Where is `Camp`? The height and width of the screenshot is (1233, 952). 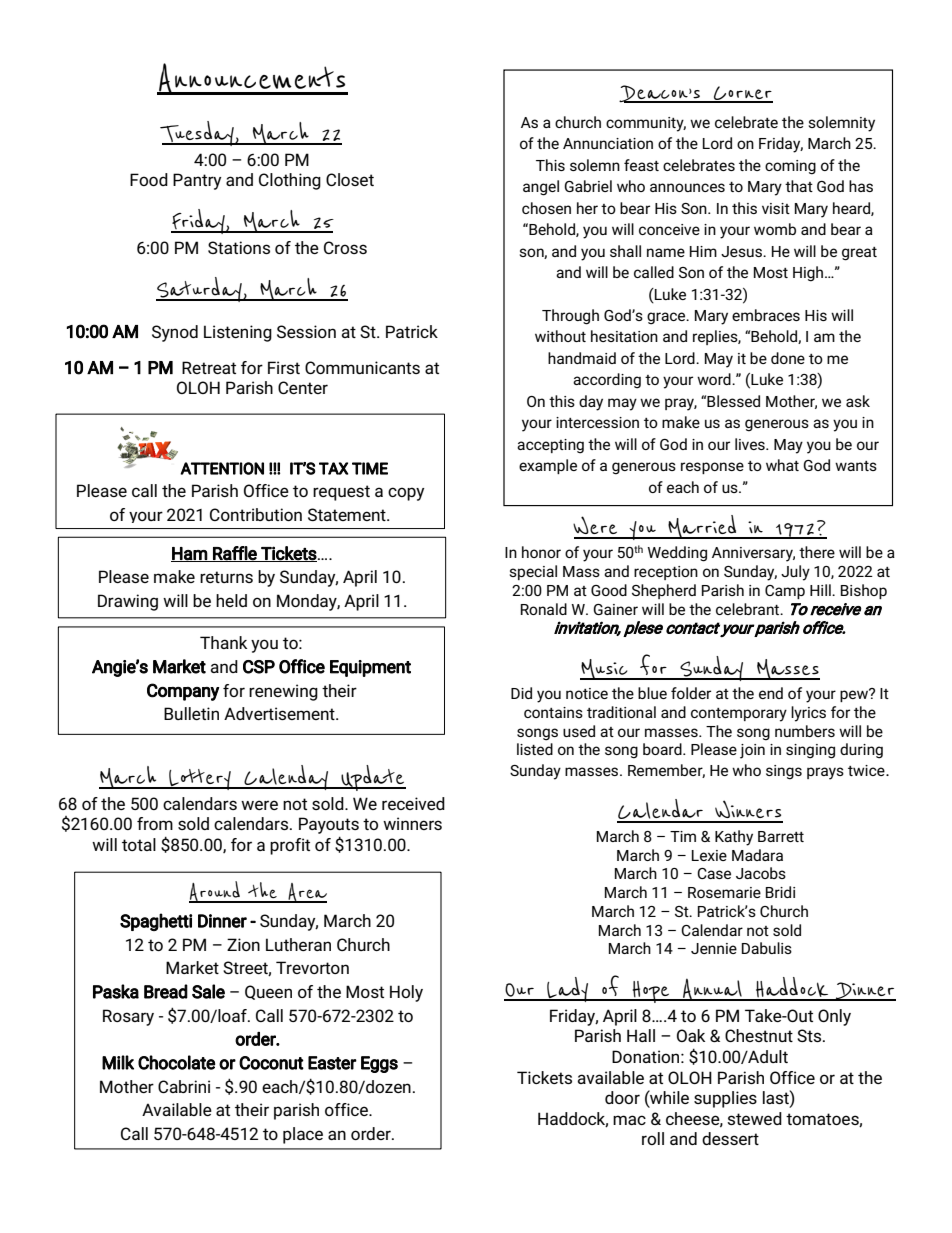
Camp is located at coordinates (785, 592).
